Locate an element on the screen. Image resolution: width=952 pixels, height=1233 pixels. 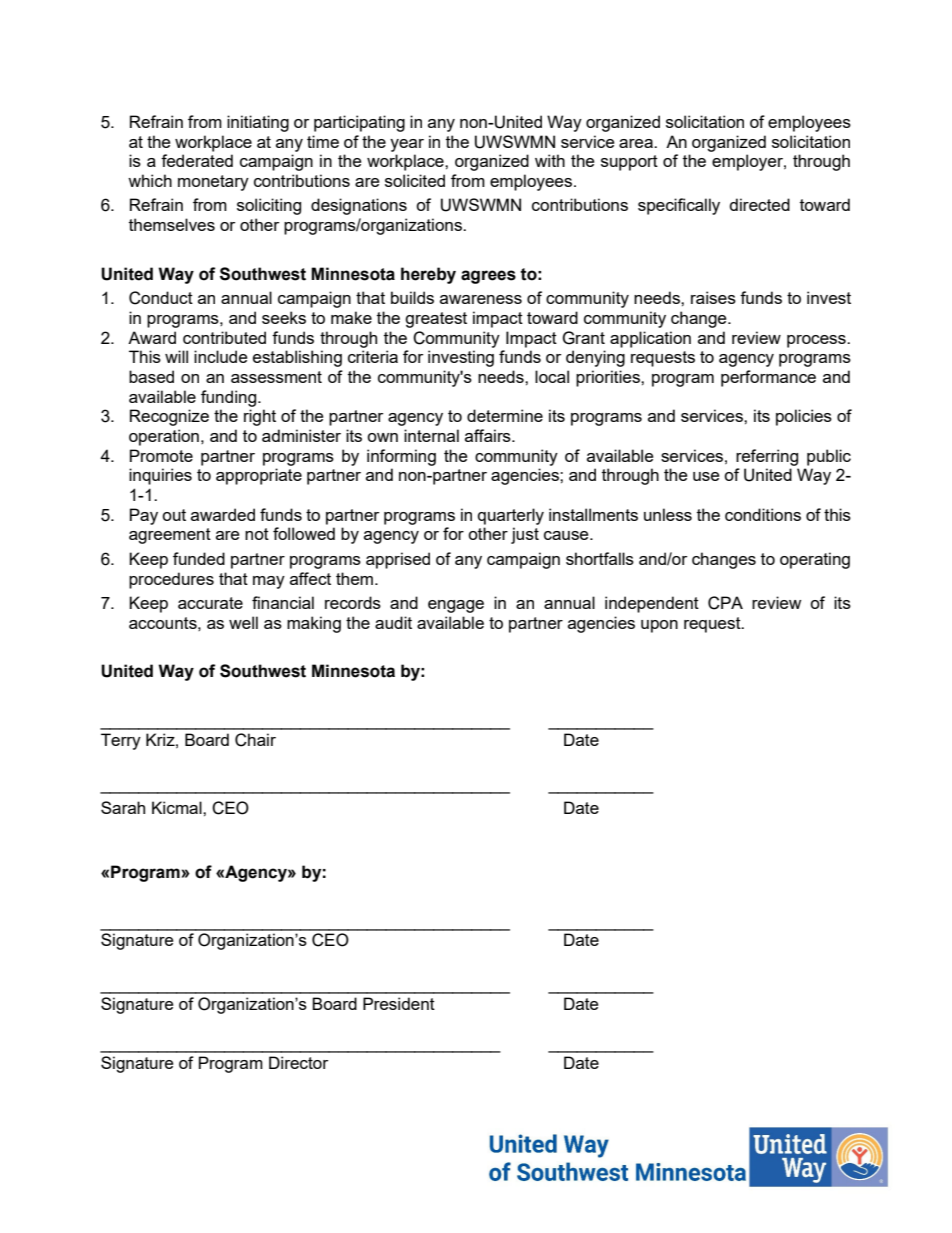
year is located at coordinates (407, 145).
